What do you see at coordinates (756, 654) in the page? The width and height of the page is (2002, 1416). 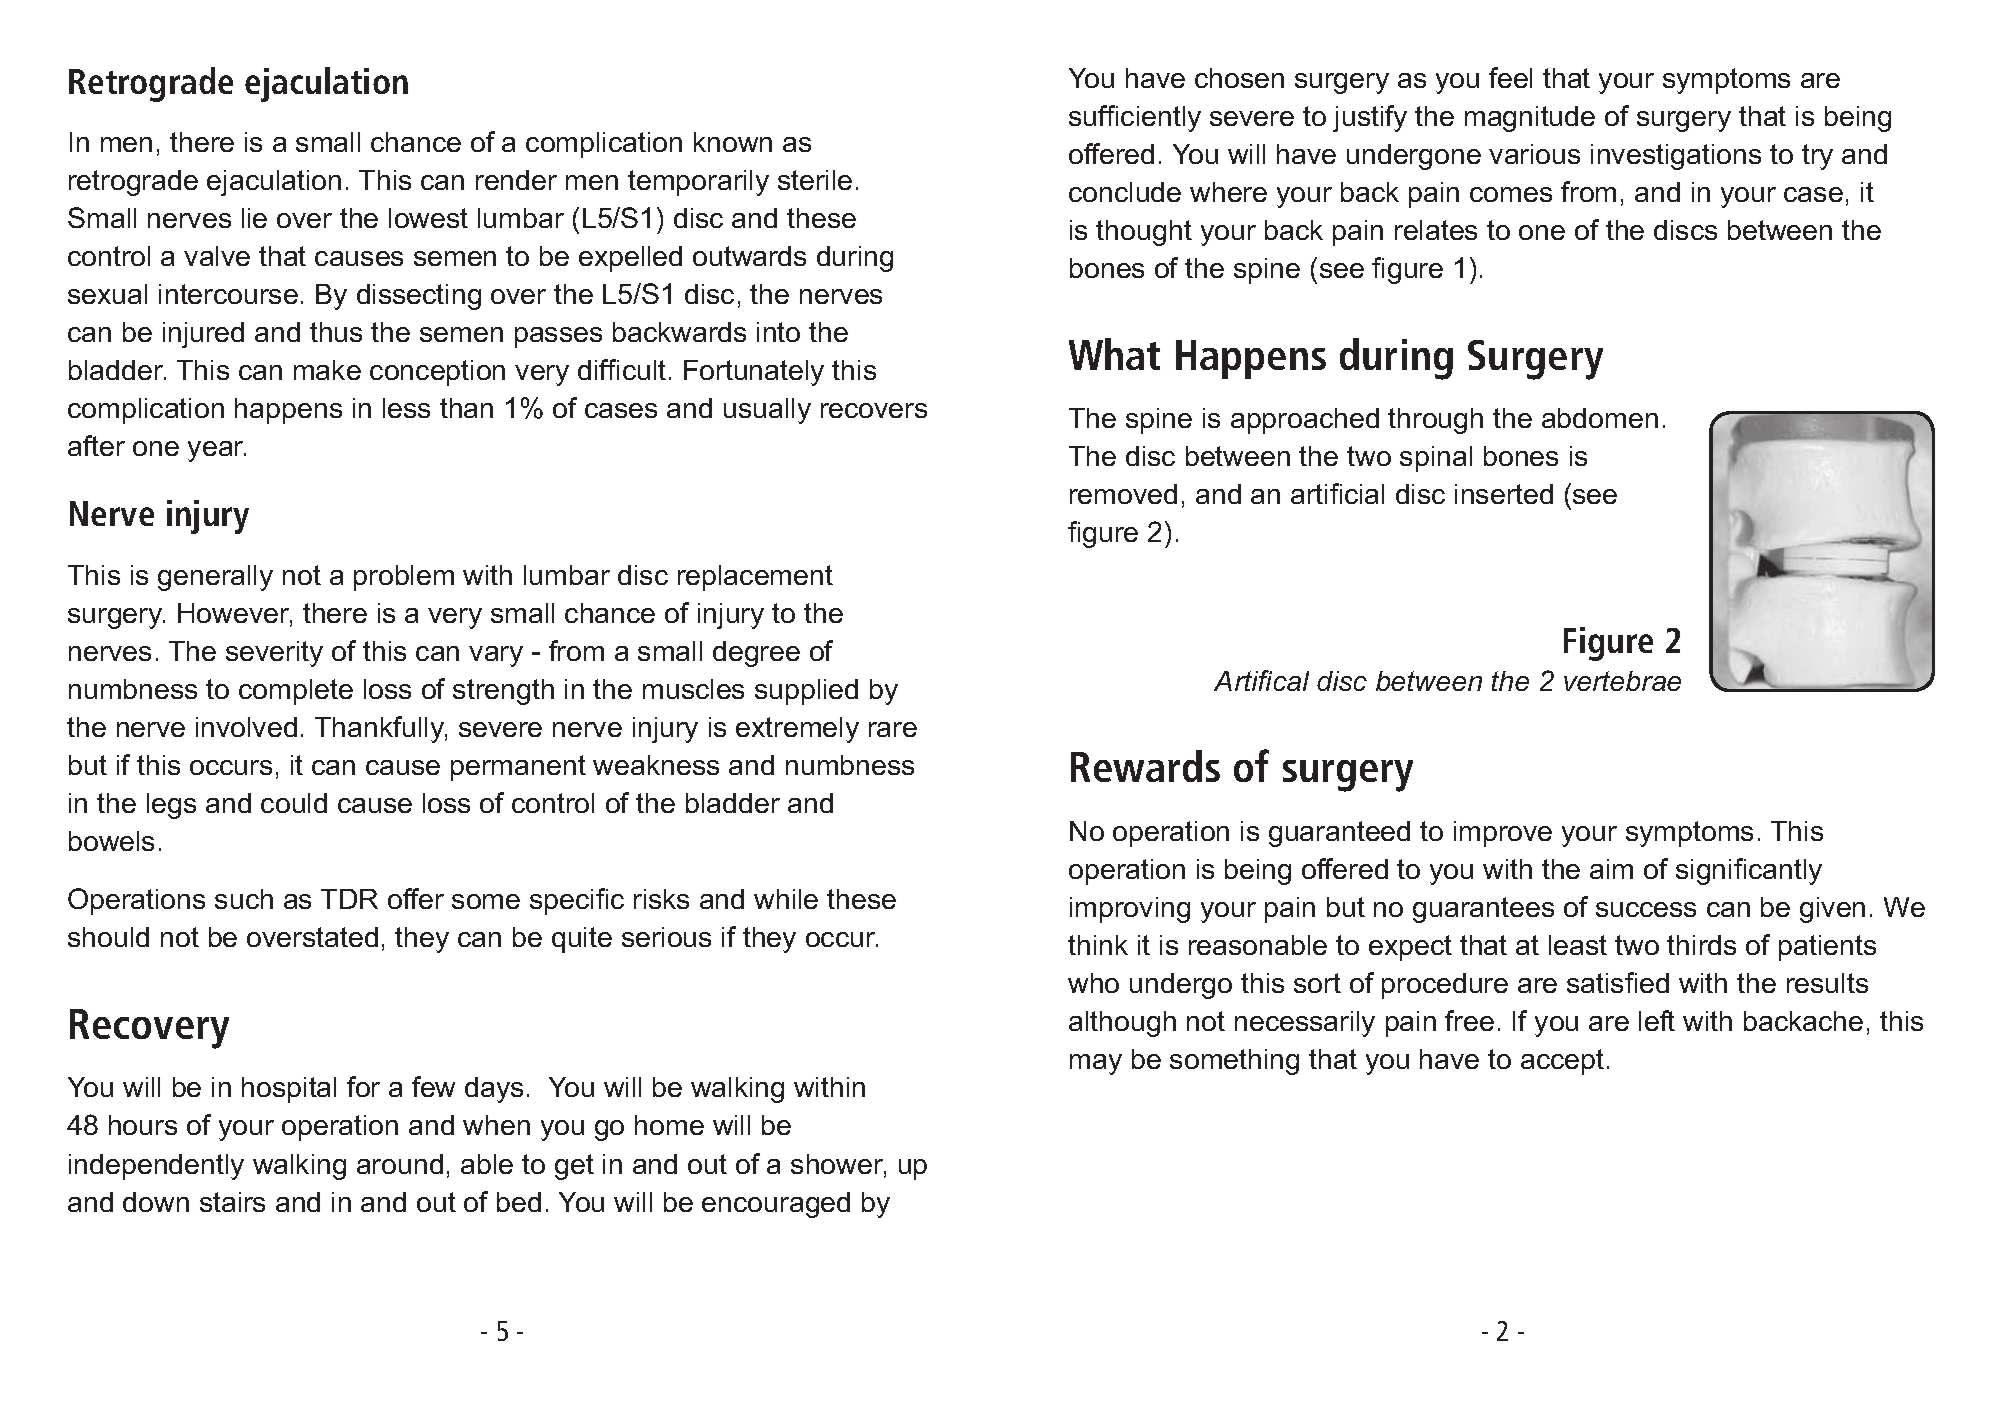 I see `degree` at bounding box center [756, 654].
